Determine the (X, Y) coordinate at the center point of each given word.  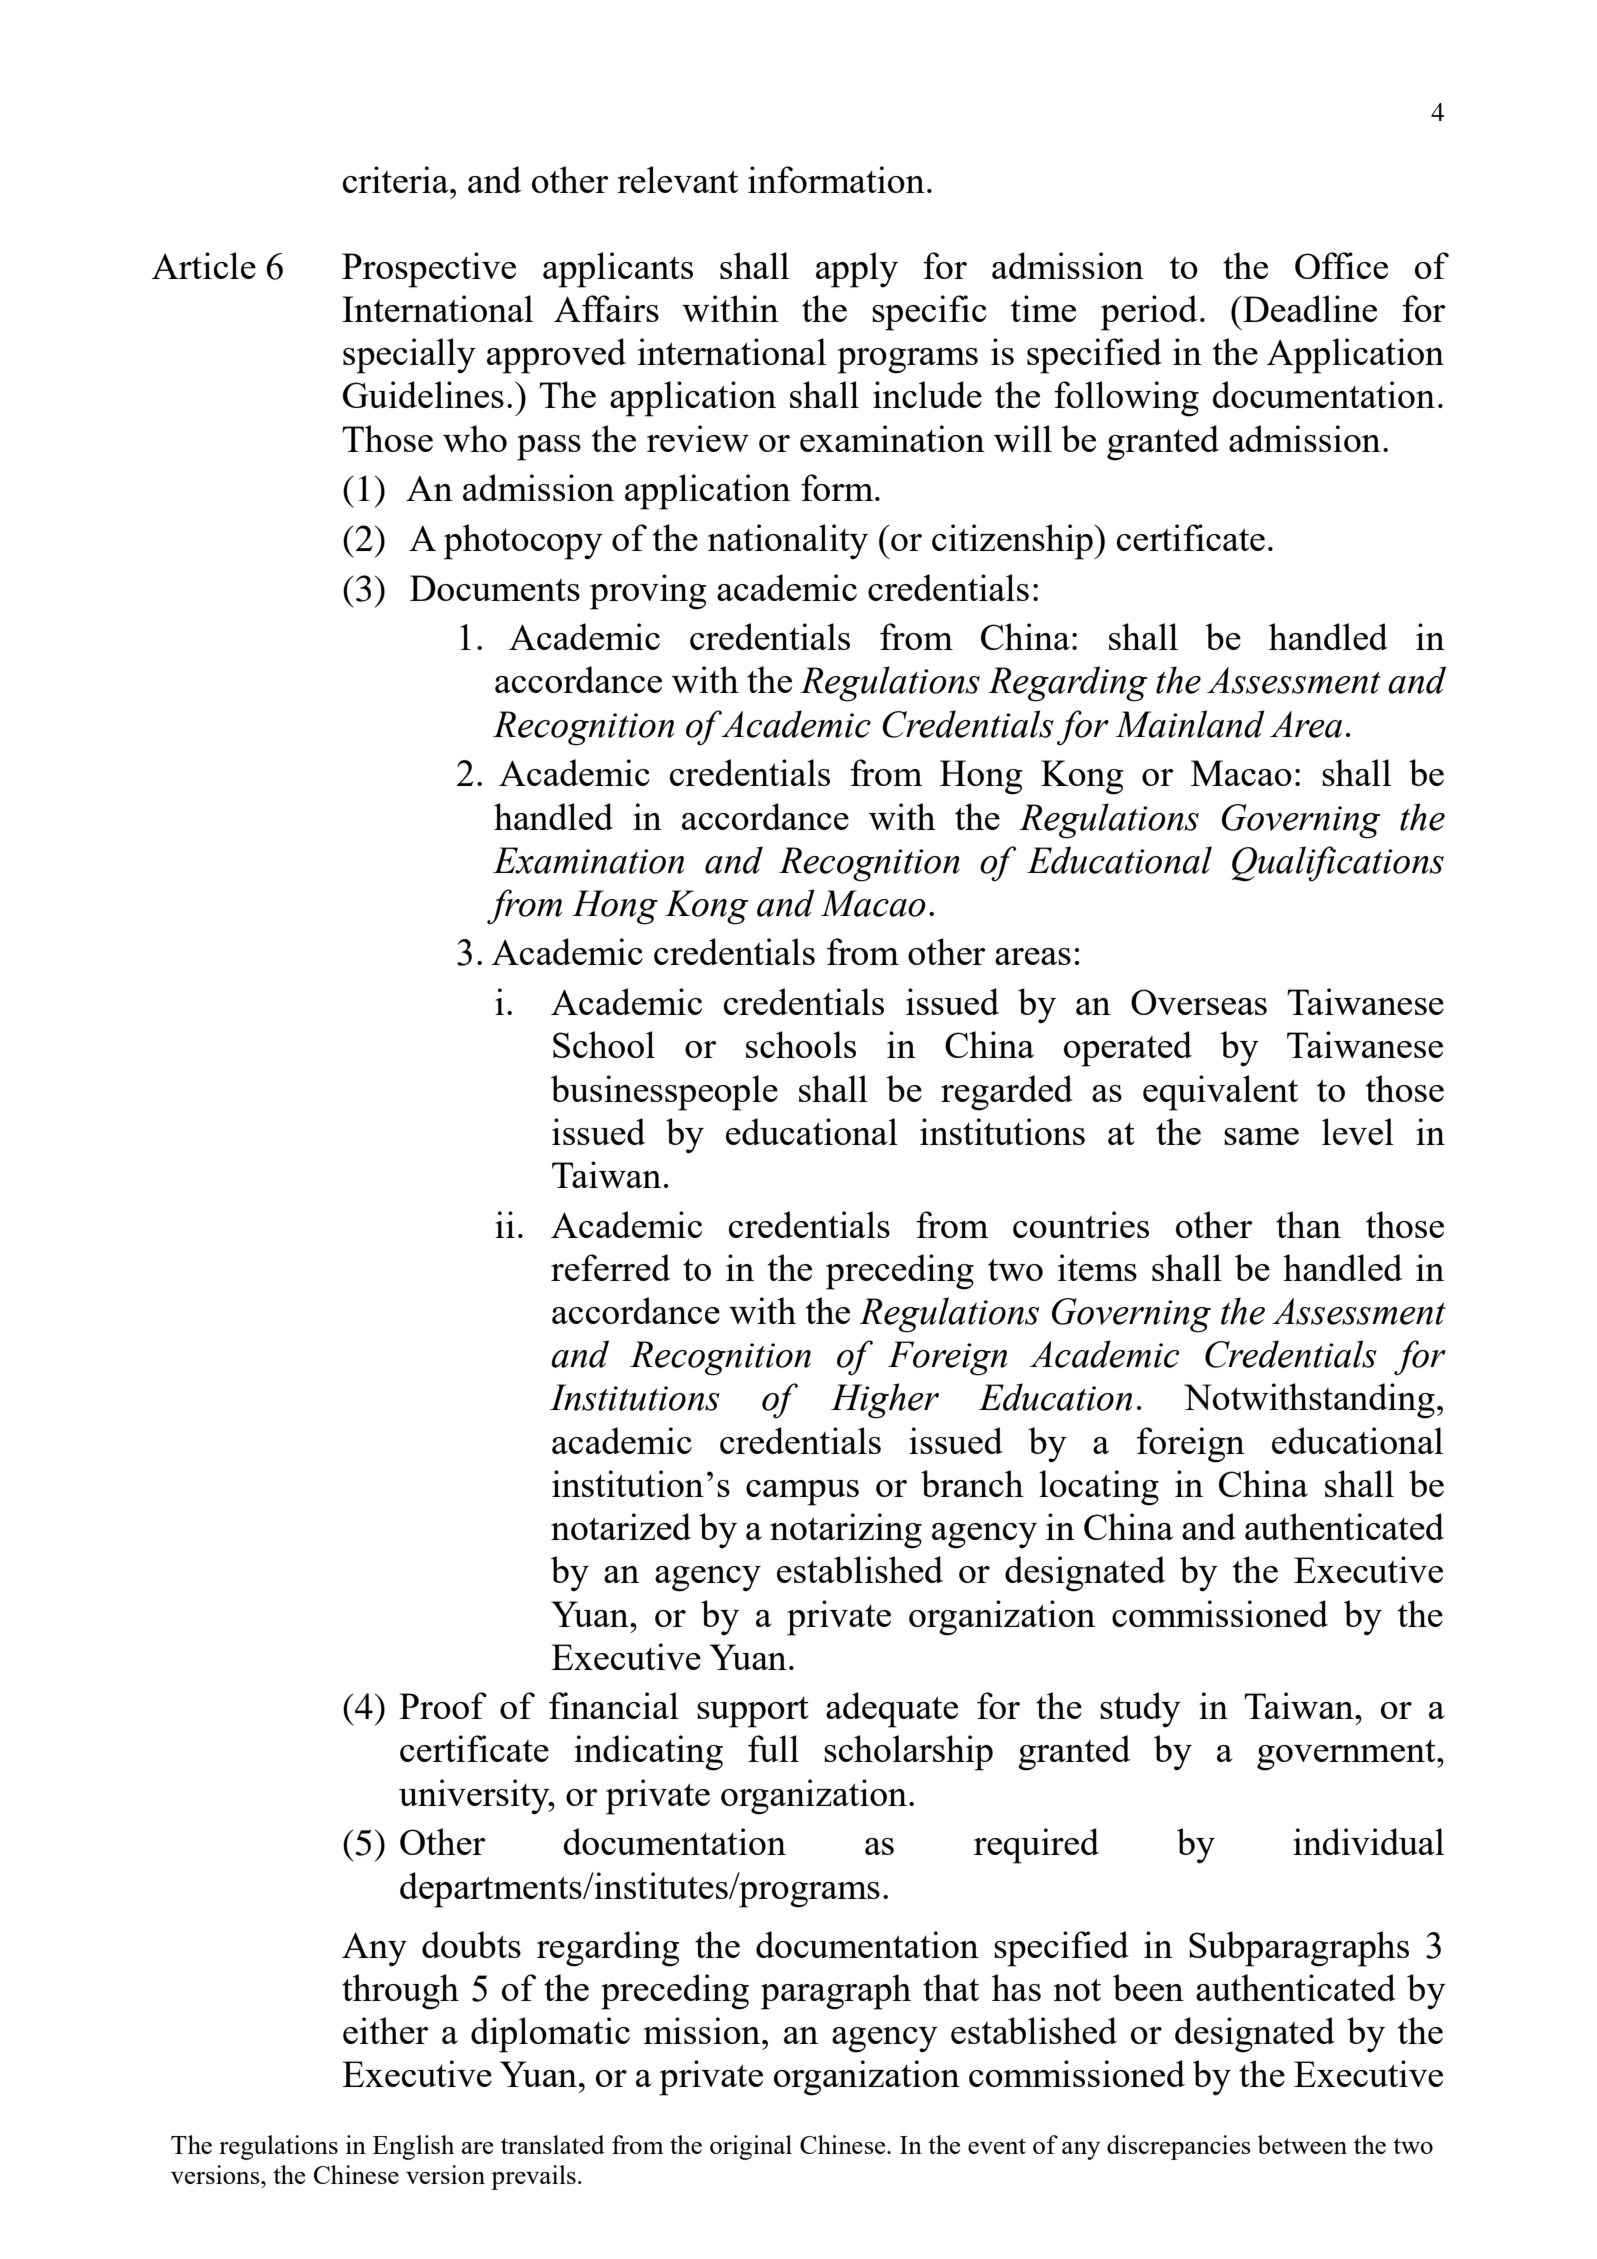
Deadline (1309, 308)
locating (1099, 1488)
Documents (495, 588)
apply (857, 270)
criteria (397, 179)
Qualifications (1338, 864)
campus (802, 1493)
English (413, 2147)
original (751, 2147)
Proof (443, 1705)
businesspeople (664, 1093)
